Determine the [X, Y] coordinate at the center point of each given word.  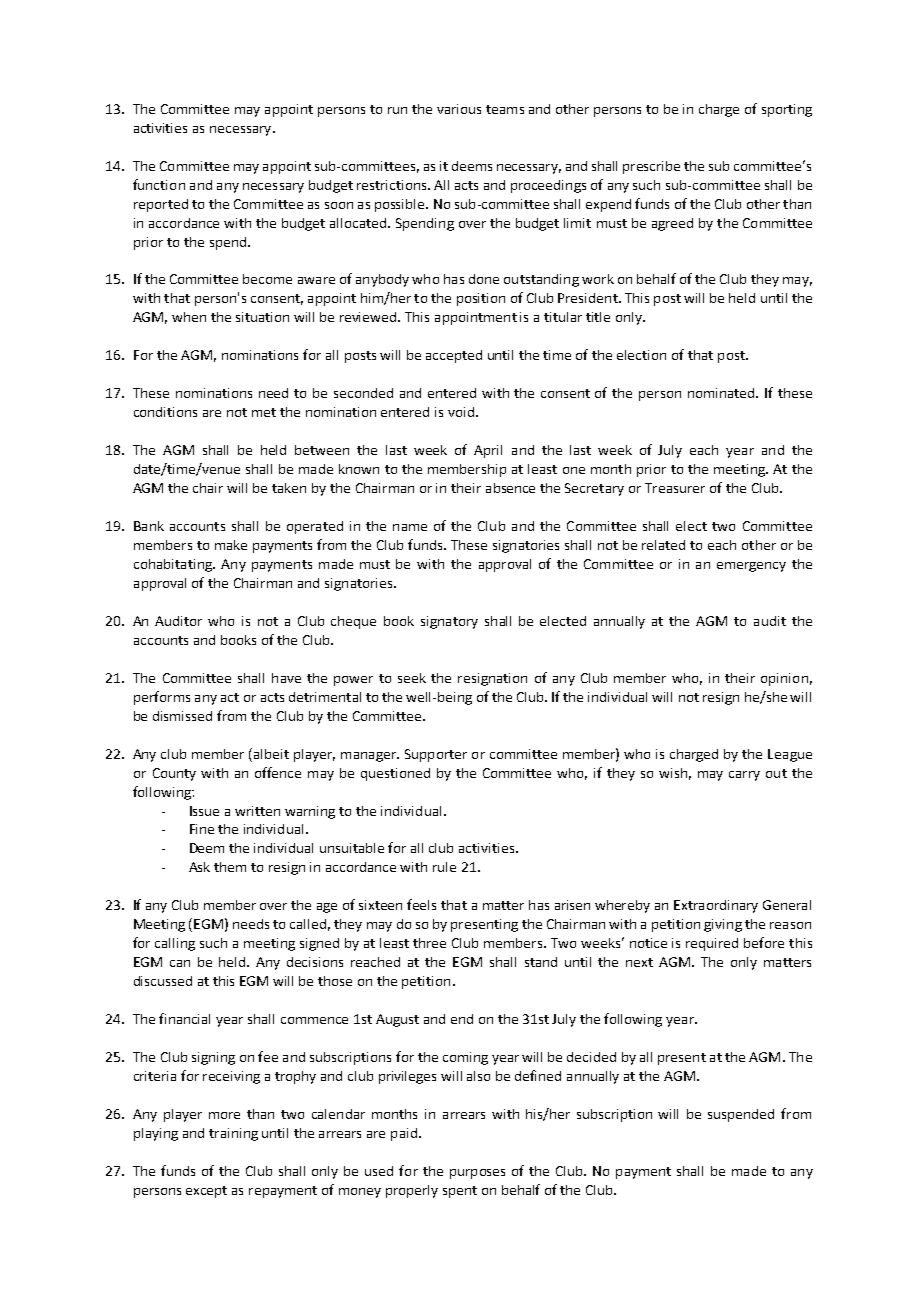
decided [591, 1057]
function [159, 184]
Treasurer [675, 488]
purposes [477, 1174]
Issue [204, 811]
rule [444, 867]
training [233, 1134]
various [459, 109]
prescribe [651, 167]
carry [744, 776]
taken [289, 488]
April [488, 451]
